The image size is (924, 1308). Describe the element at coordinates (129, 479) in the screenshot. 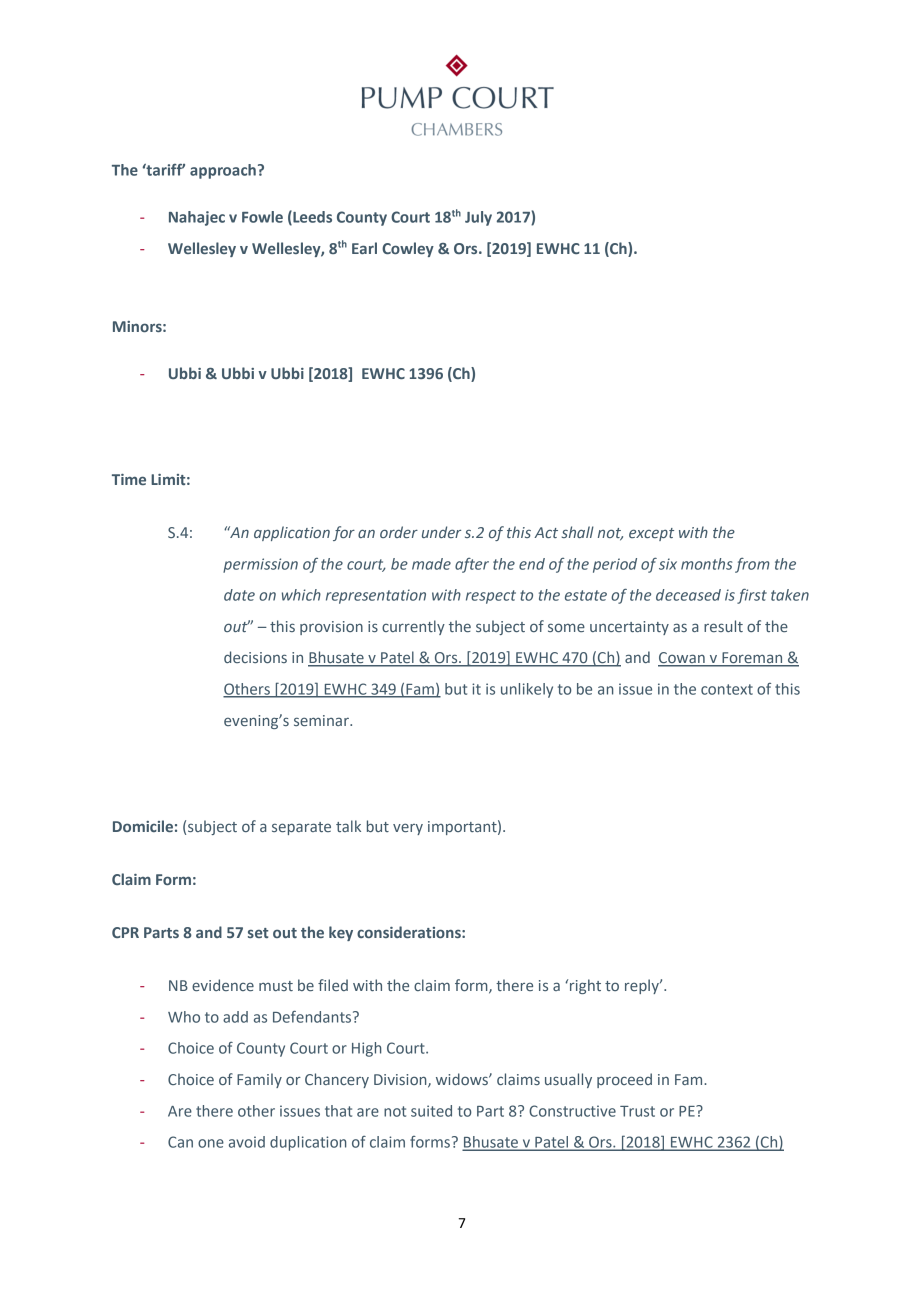

I see `Time` at that location.
